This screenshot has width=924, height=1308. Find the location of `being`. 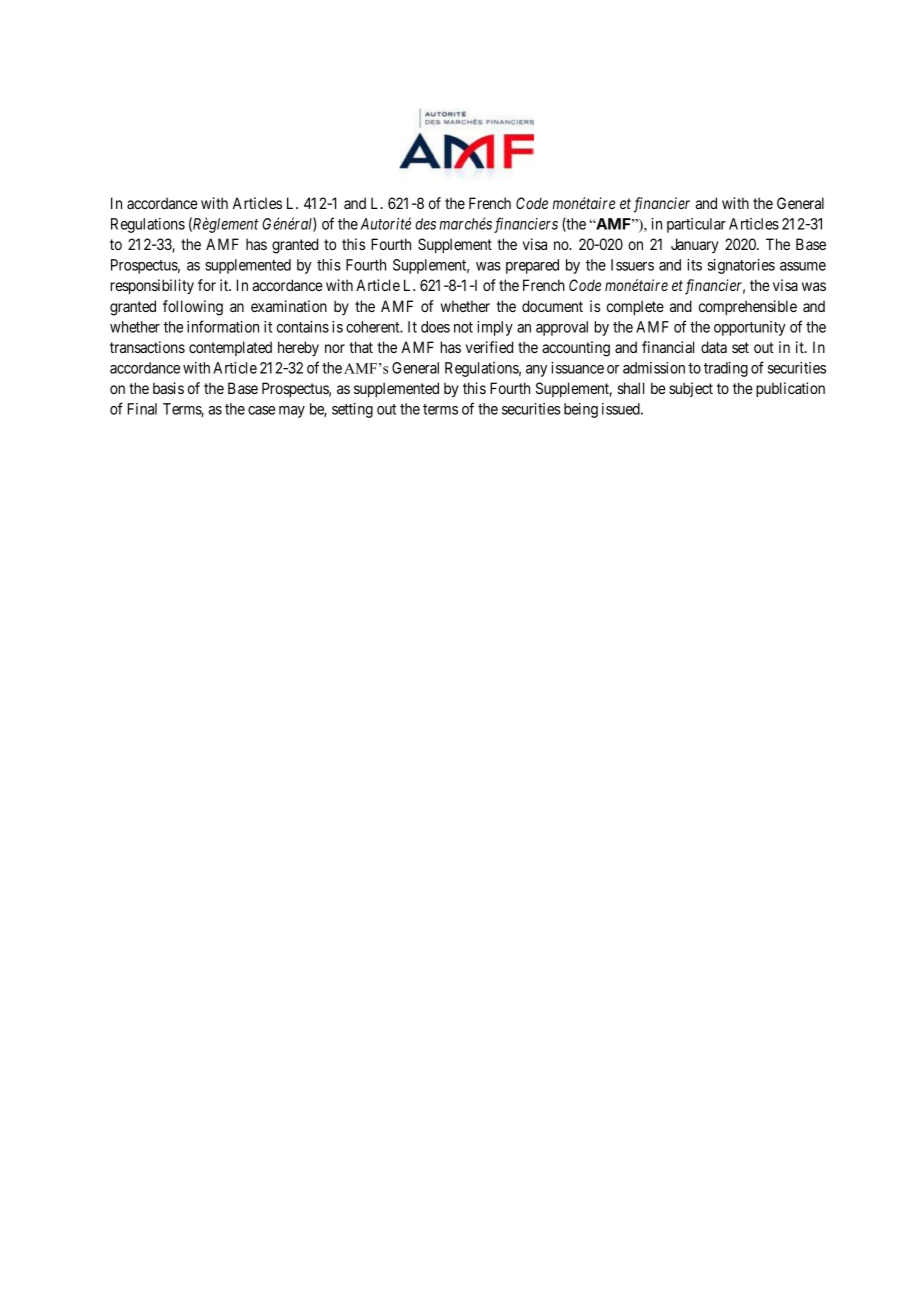

being is located at coordinates (581, 410).
